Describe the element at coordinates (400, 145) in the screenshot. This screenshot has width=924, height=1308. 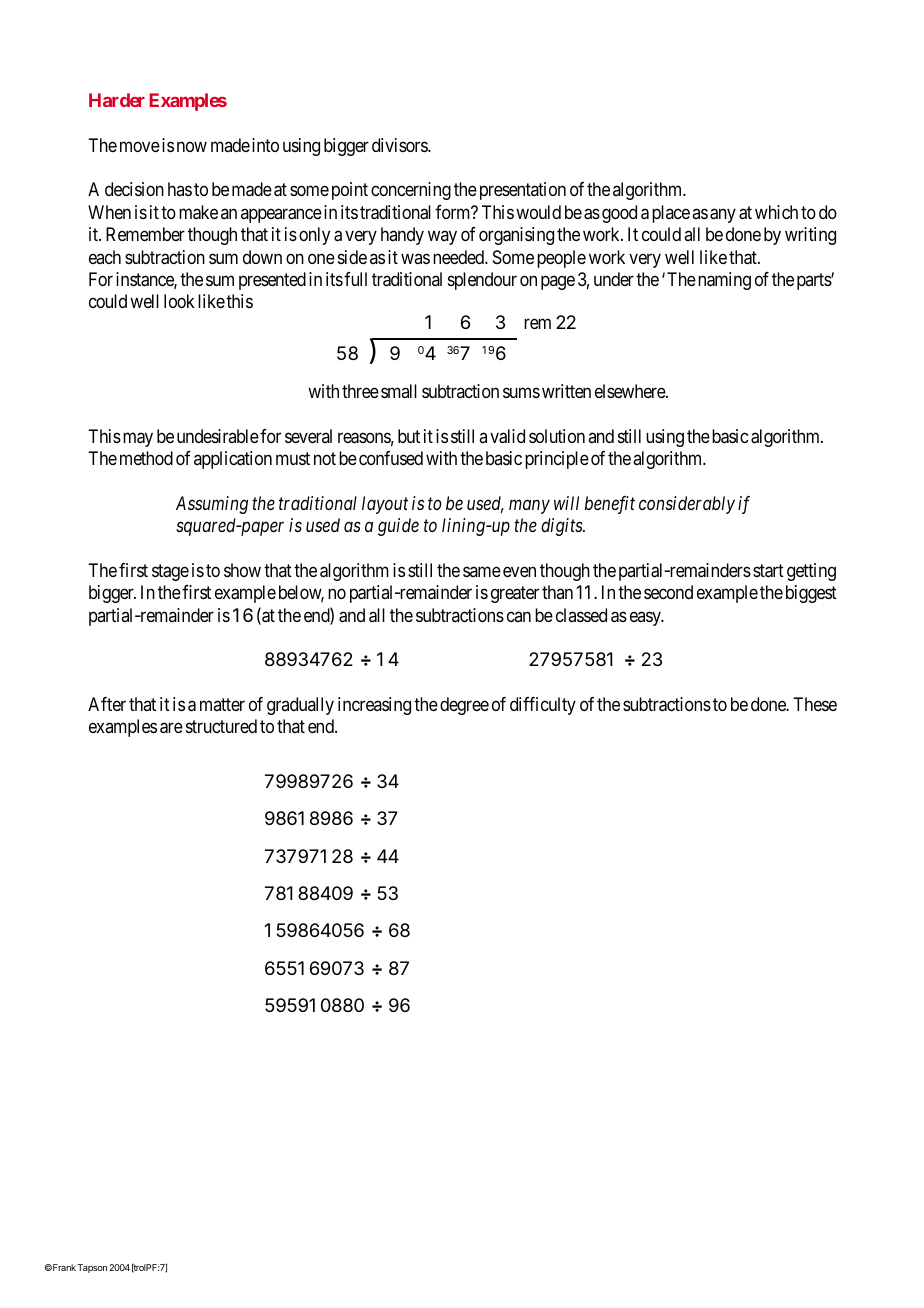
I see `divisors` at that location.
